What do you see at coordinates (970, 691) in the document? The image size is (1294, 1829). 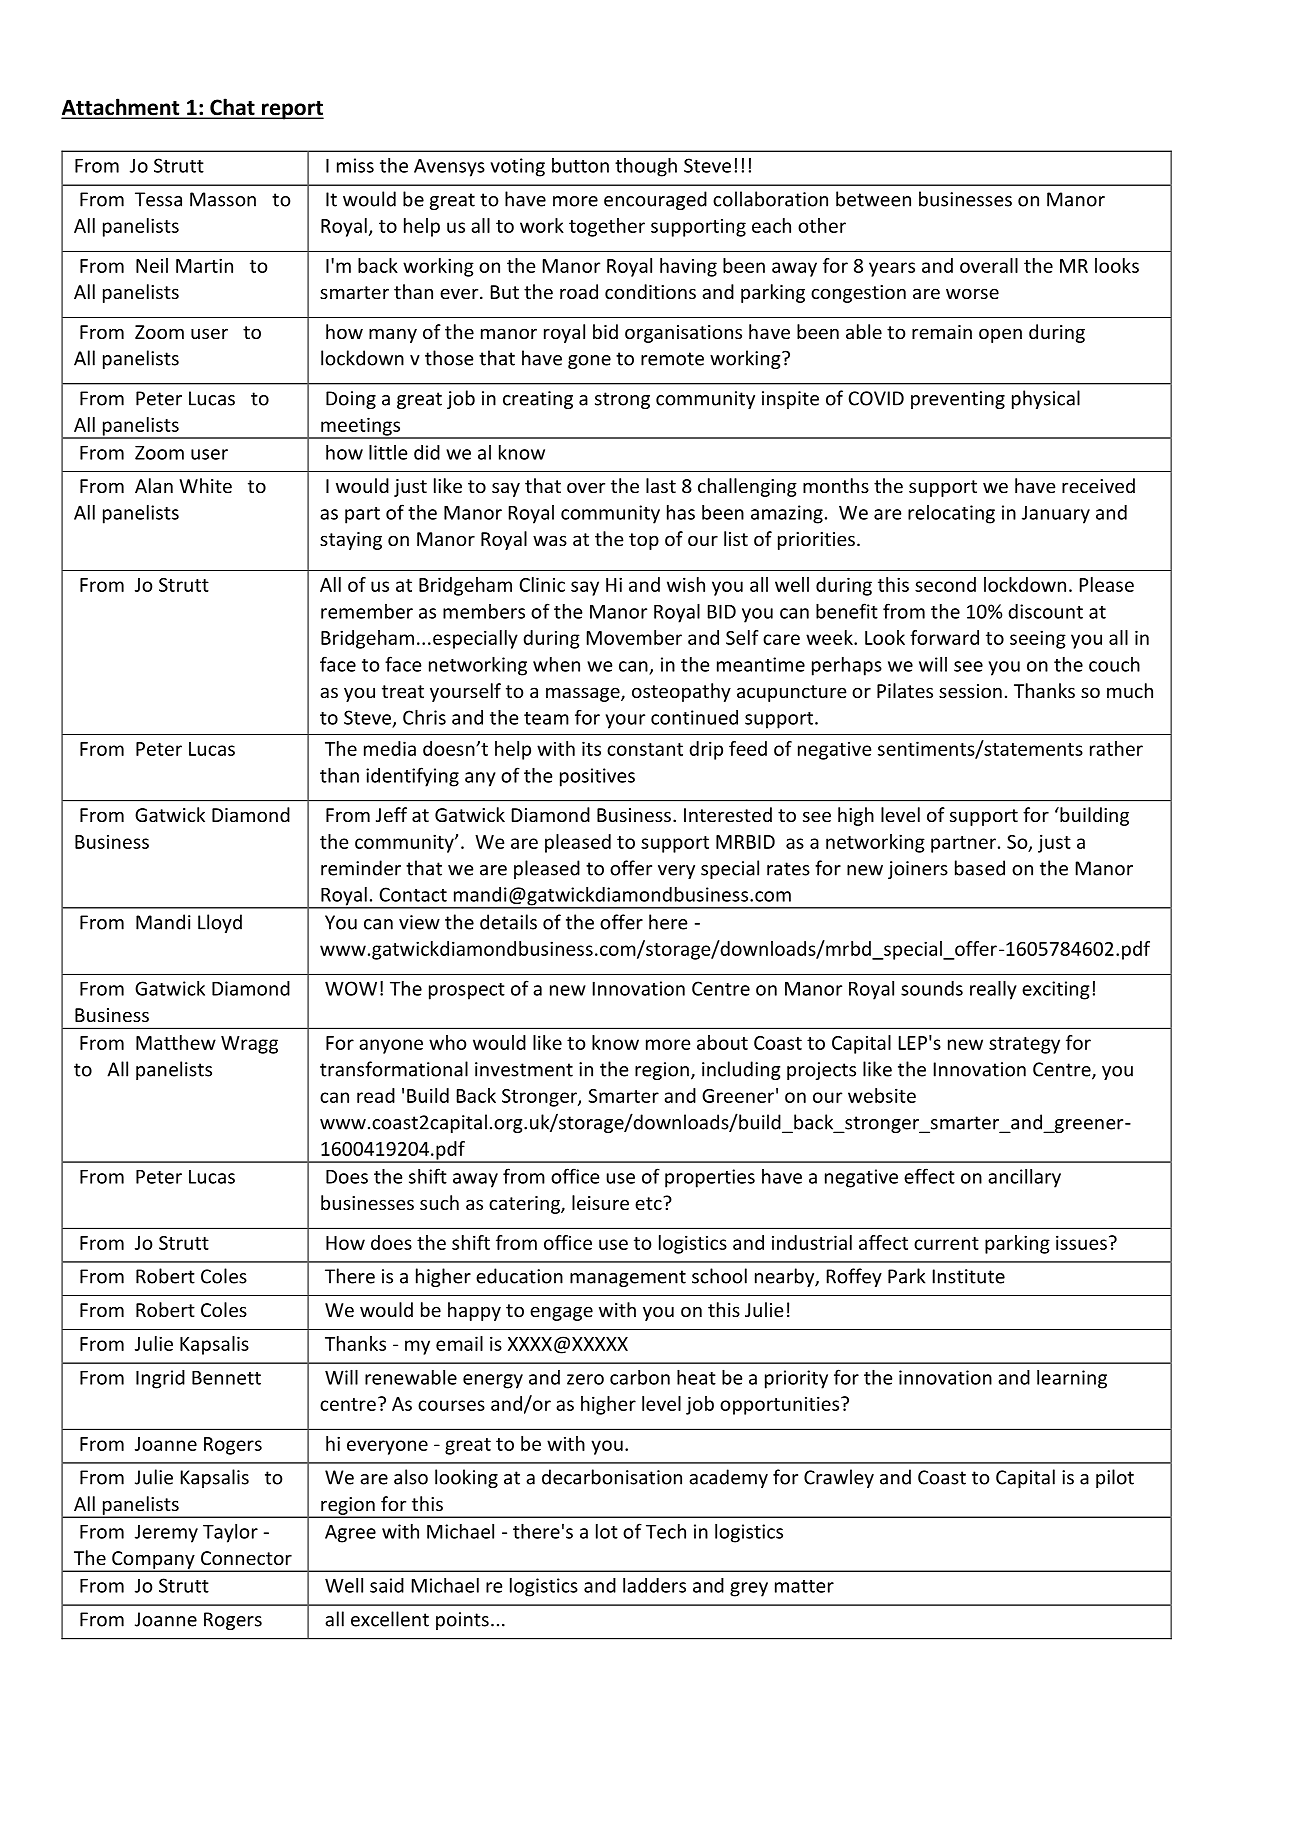 I see `session` at bounding box center [970, 691].
